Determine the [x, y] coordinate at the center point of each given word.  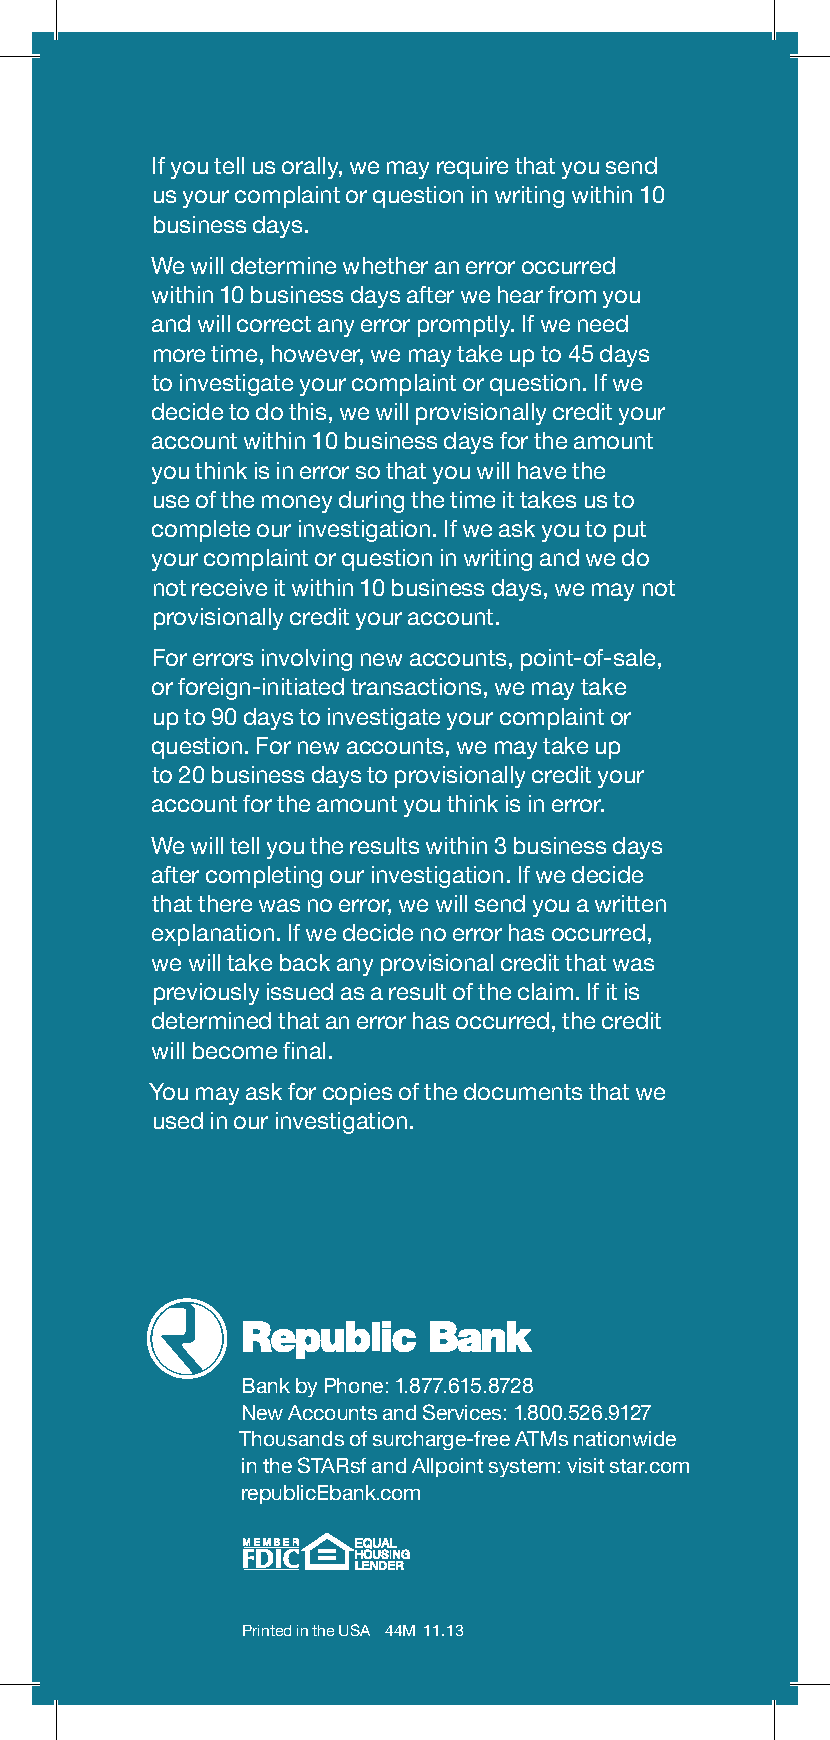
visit [585, 1465]
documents [523, 1091]
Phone [354, 1385]
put [630, 531]
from [572, 294]
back [305, 962]
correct [274, 324]
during [371, 502]
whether [385, 265]
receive [229, 587]
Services [462, 1412]
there [225, 903]
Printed [267, 1630]
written [630, 903]
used [178, 1120]
